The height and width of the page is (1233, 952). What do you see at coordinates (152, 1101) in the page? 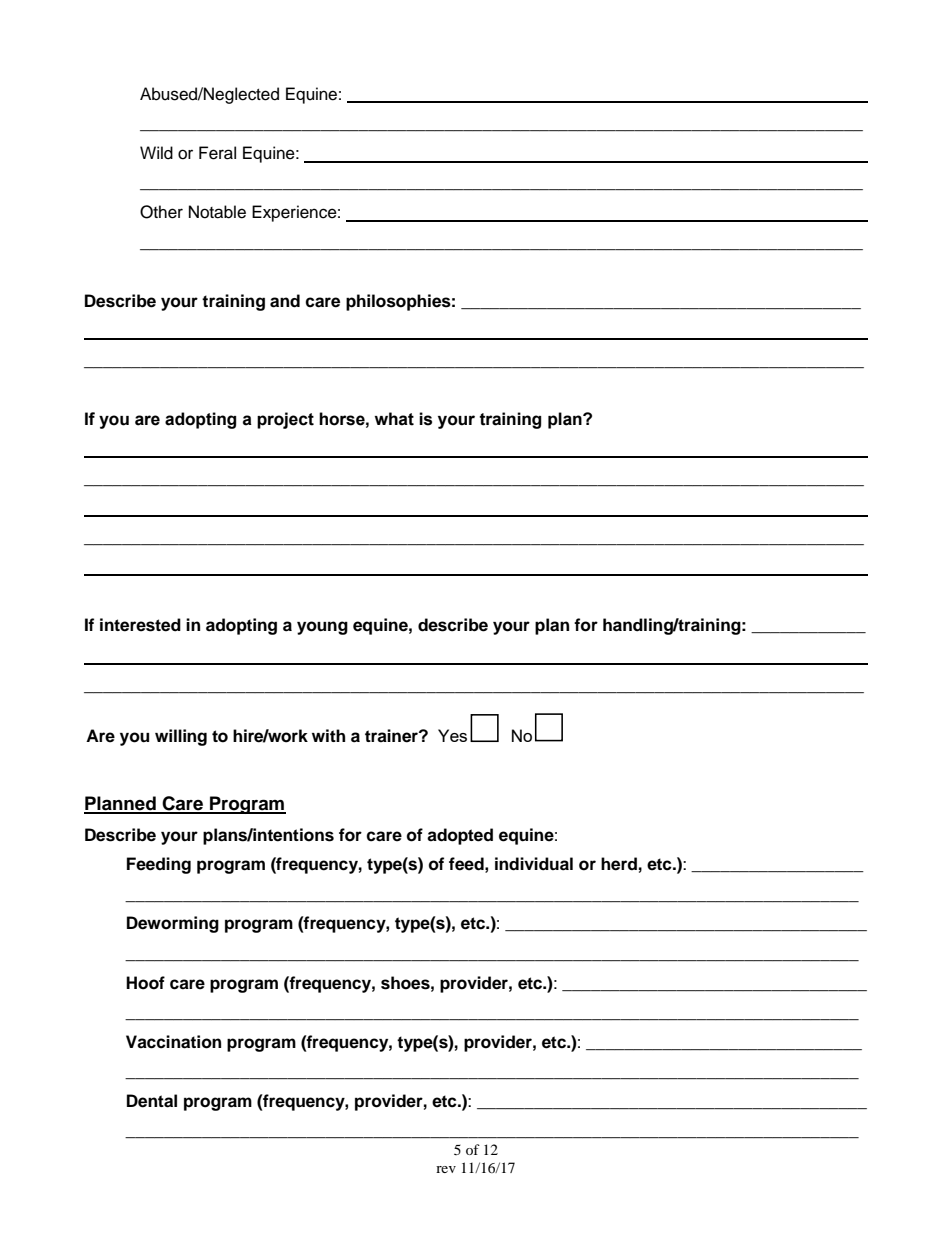
I see `Dental` at bounding box center [152, 1101].
